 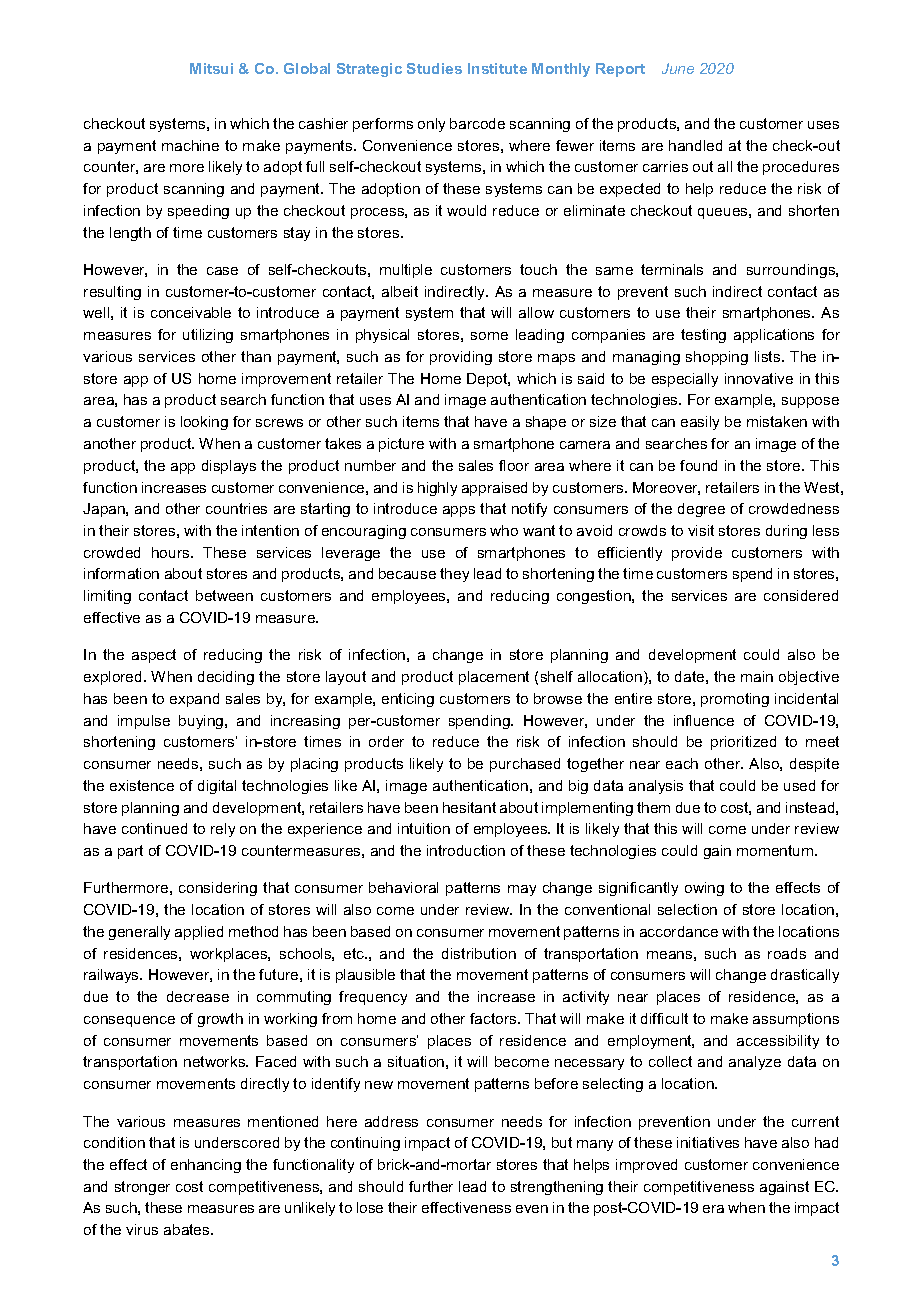 What do you see at coordinates (206, 1166) in the page?
I see `enhancing` at bounding box center [206, 1166].
